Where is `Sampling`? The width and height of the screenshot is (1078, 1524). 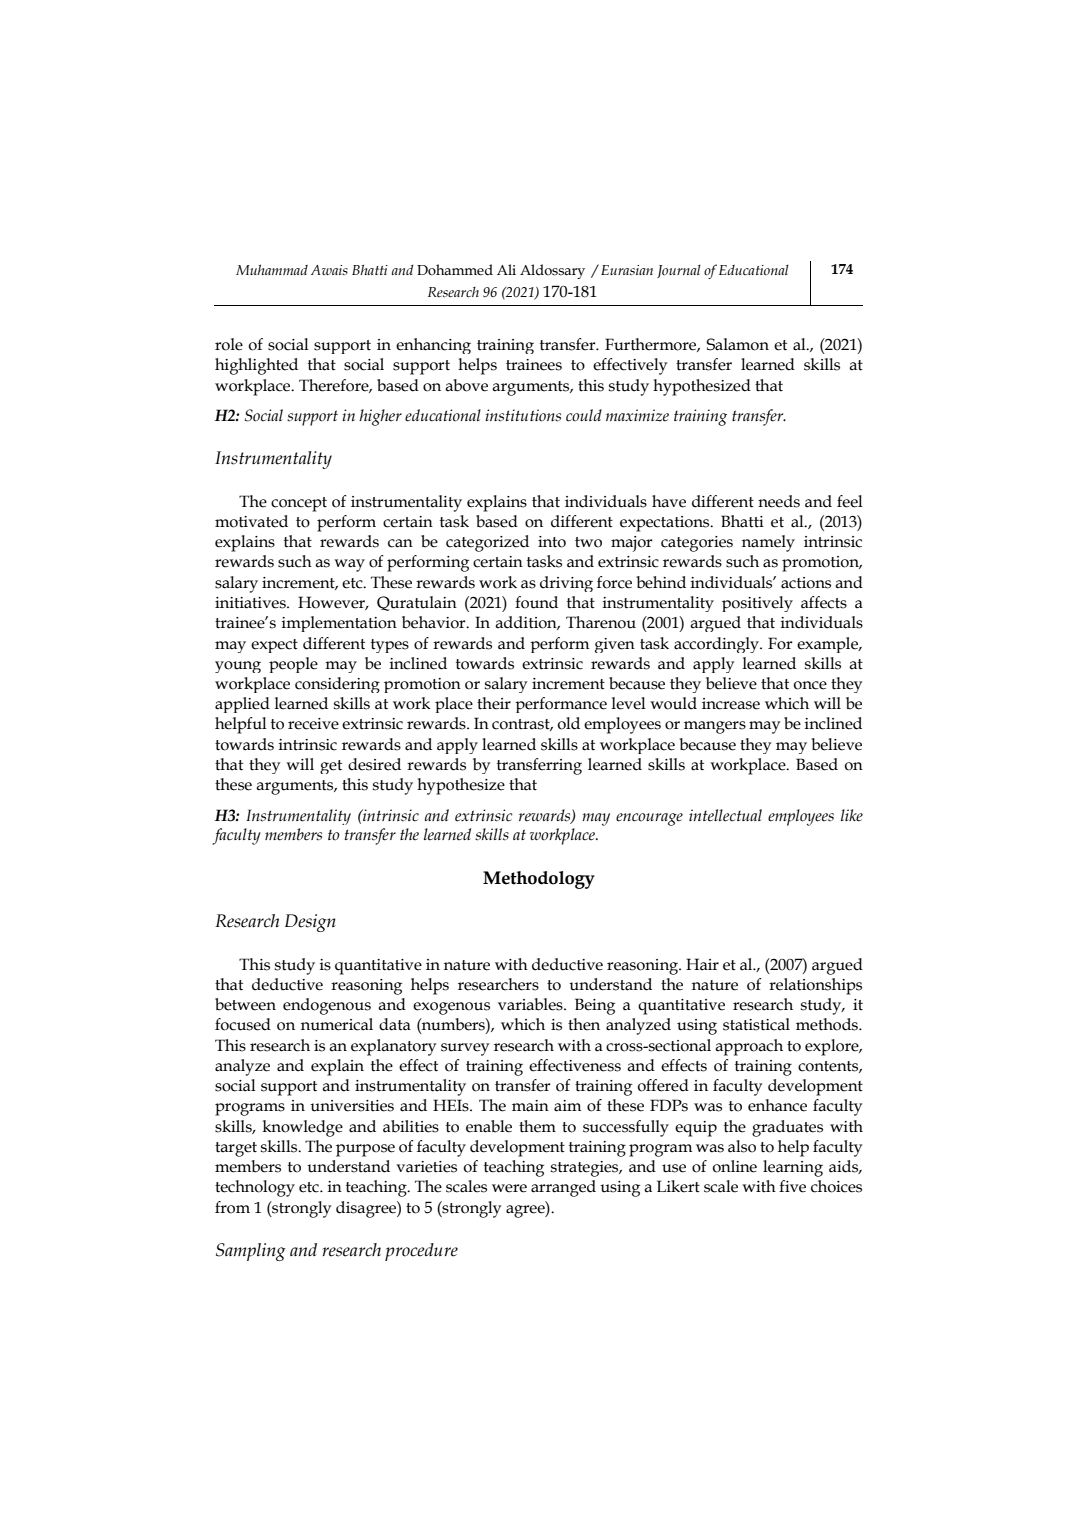
Sampling is located at coordinates (251, 1252).
